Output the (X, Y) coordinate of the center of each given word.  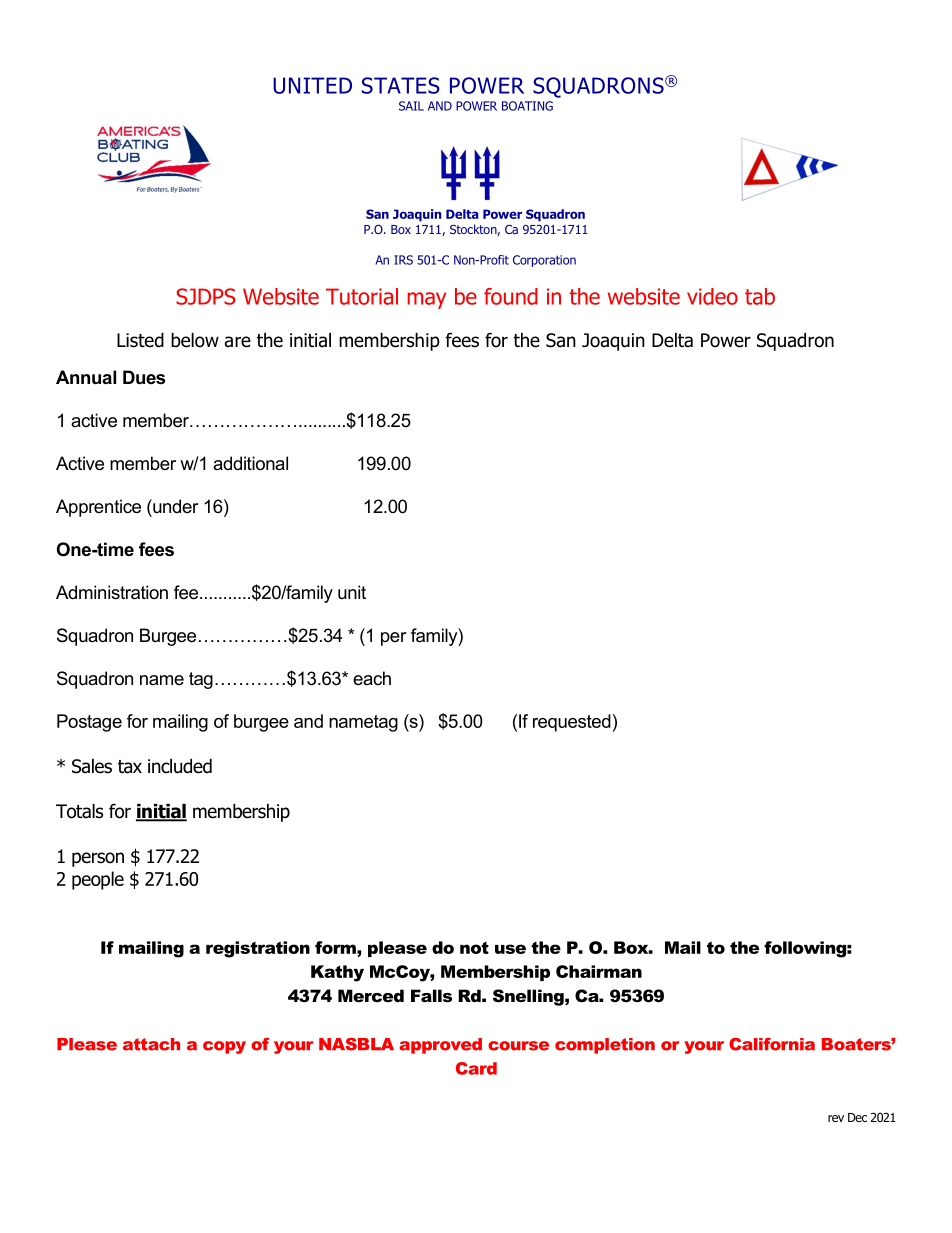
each (372, 678)
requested (572, 723)
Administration (112, 592)
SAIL (411, 106)
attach (151, 1044)
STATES (401, 85)
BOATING (527, 106)
